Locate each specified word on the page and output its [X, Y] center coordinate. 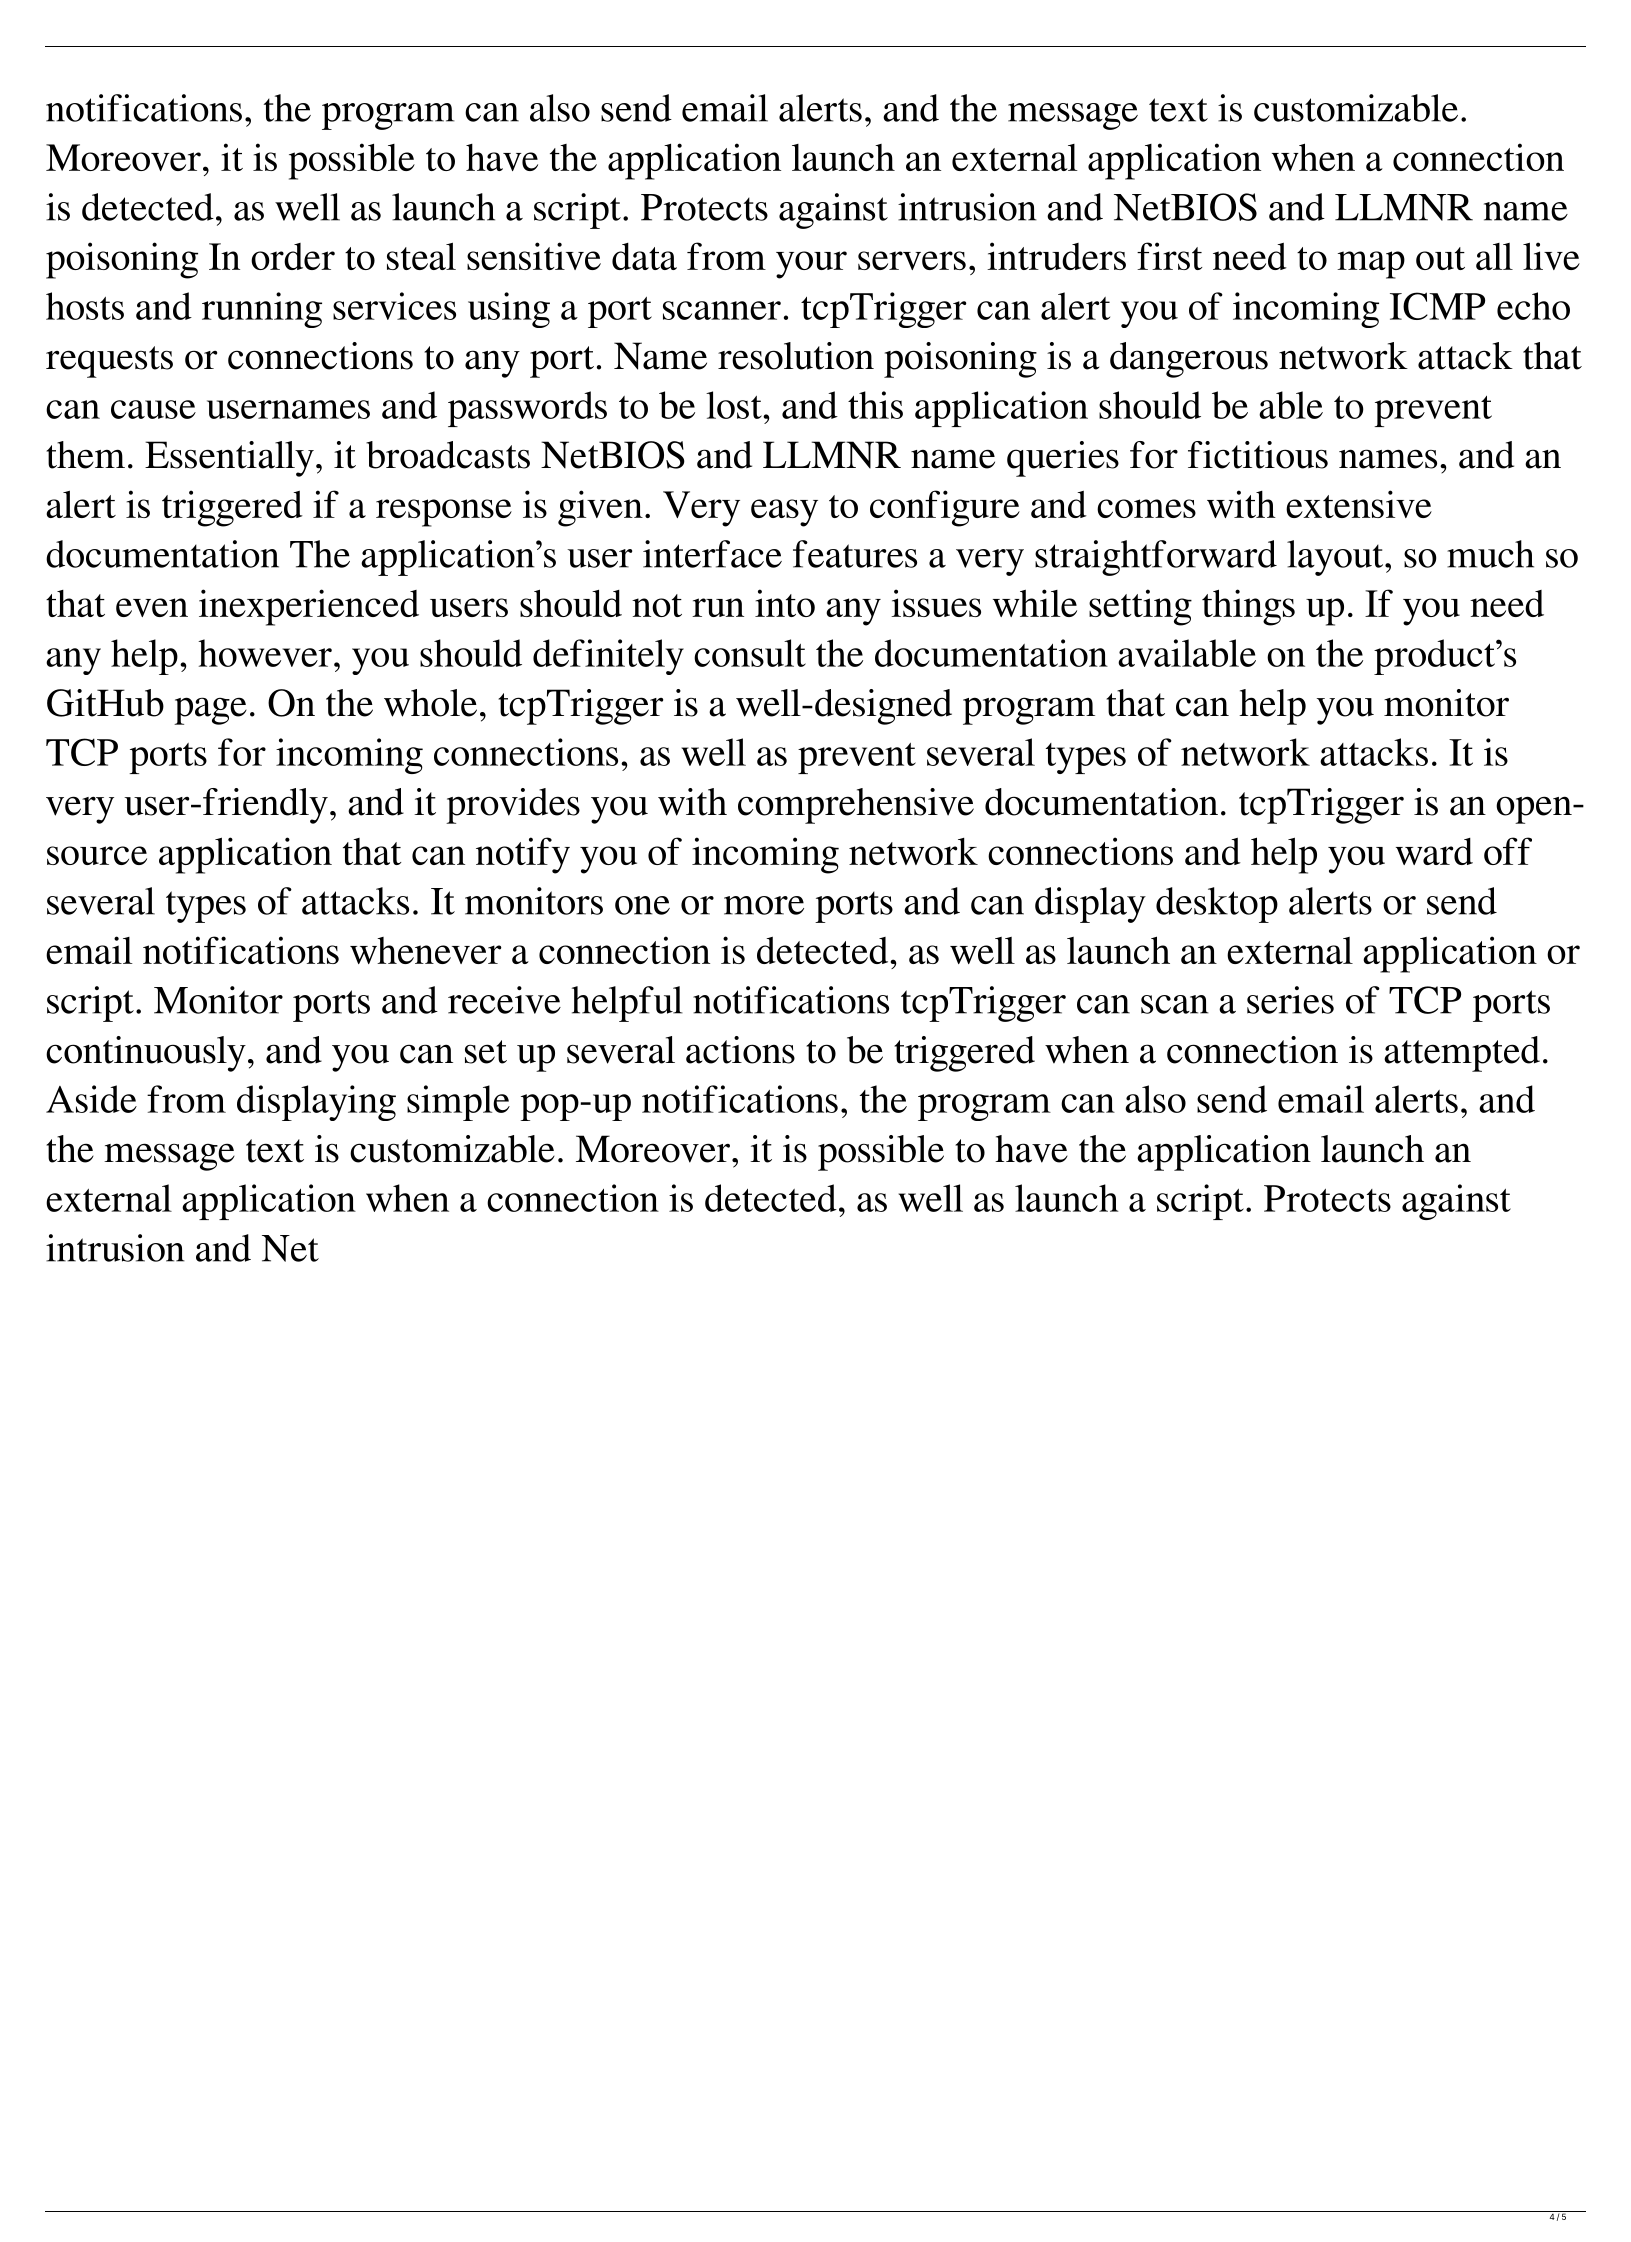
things [1248, 607]
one [642, 905]
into [785, 603]
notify [523, 855]
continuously [146, 1054]
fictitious [1258, 455]
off [1508, 851]
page [210, 711]
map [1371, 265]
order [293, 256]
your [811, 265]
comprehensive [856, 806]
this [875, 405]
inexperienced [309, 607]
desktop [1217, 905]
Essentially [229, 459]
